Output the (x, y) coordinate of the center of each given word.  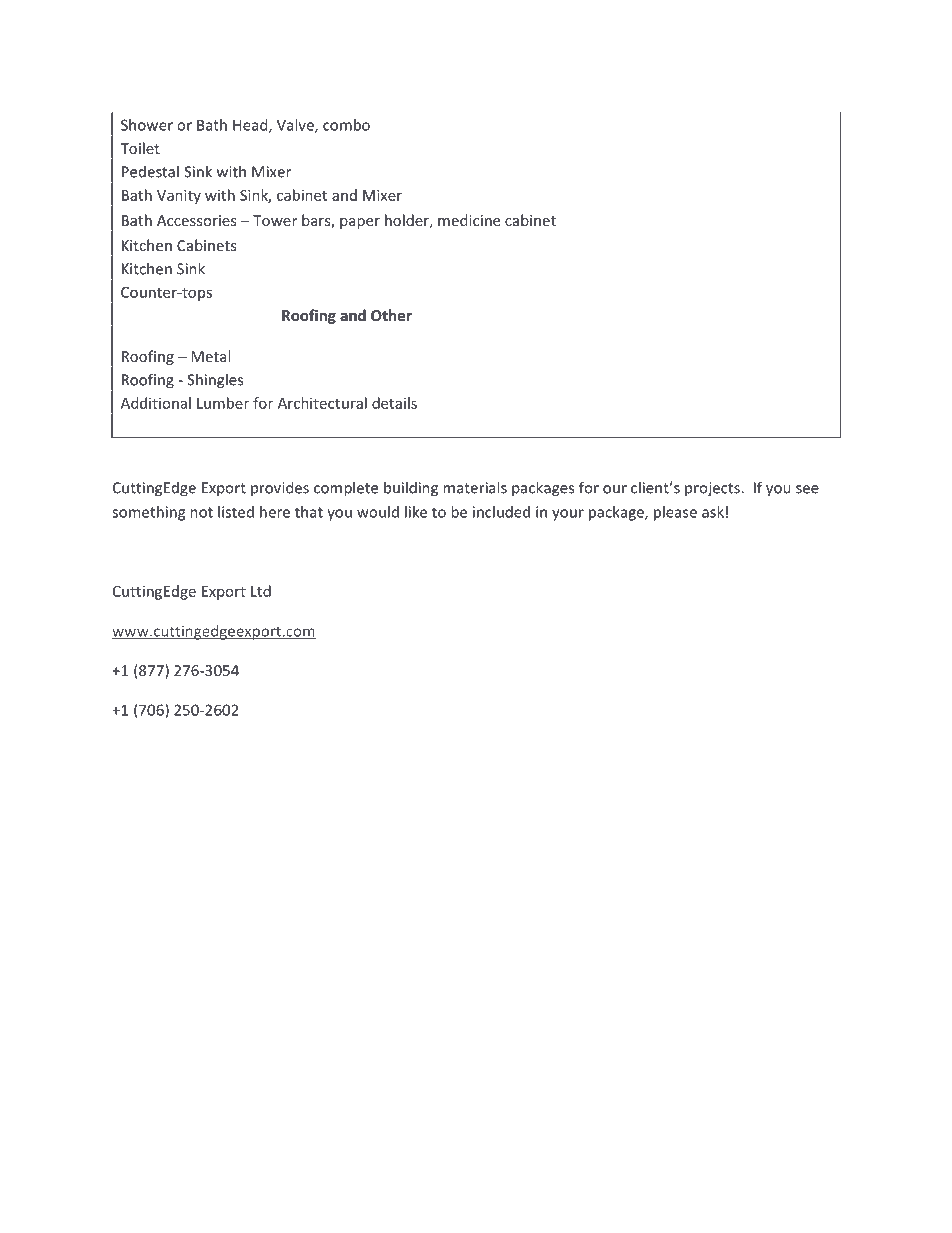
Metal (210, 356)
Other (391, 315)
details (394, 403)
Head (251, 126)
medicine (469, 220)
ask (713, 512)
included (501, 512)
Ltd (261, 591)
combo (346, 125)
